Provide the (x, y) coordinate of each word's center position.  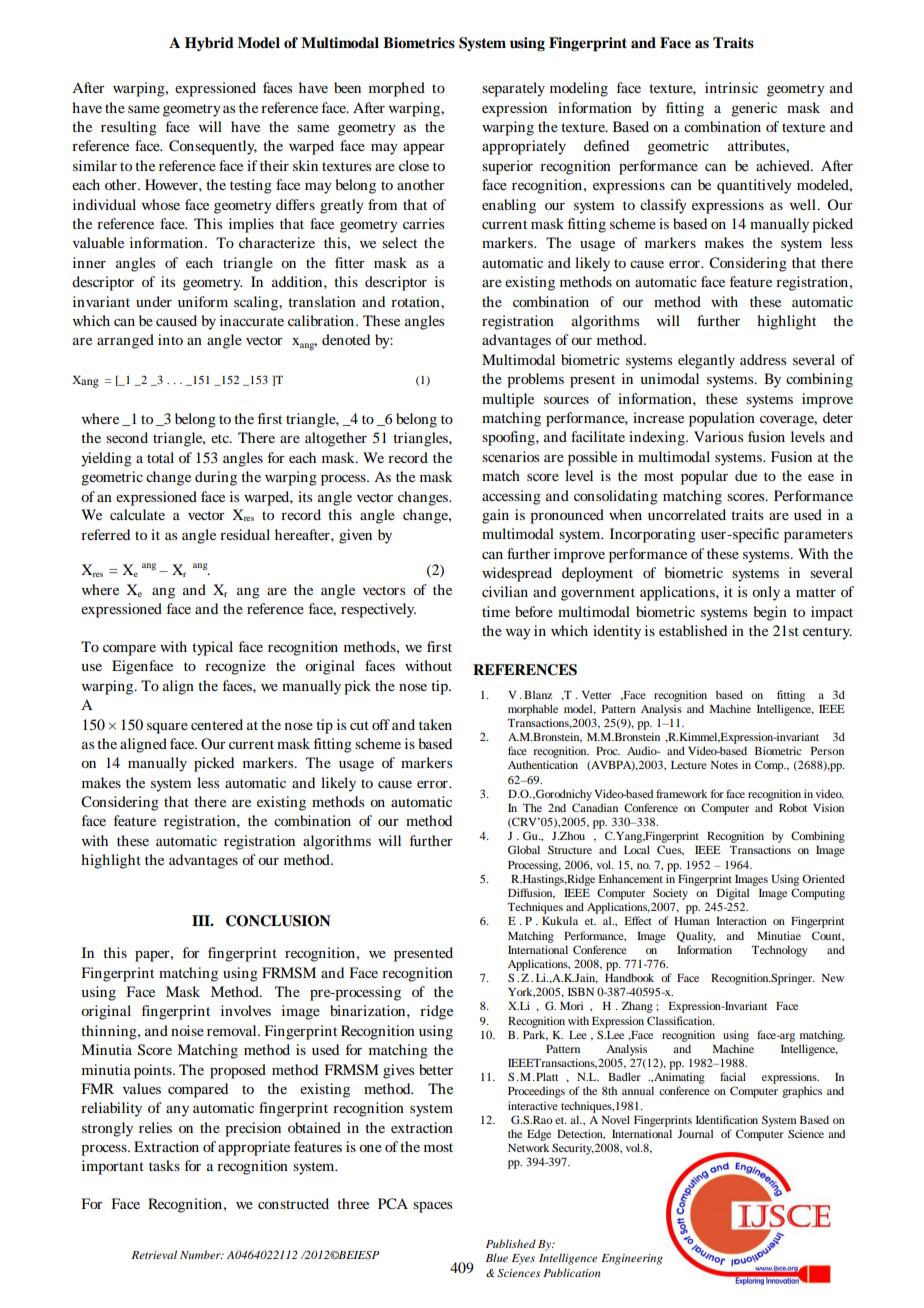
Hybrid (209, 44)
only (766, 593)
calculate (137, 514)
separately (513, 89)
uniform (203, 301)
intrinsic (731, 87)
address (763, 359)
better (436, 1069)
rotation (416, 301)
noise (187, 1030)
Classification (680, 1020)
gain (495, 516)
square (167, 728)
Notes (724, 765)
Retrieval (154, 1254)
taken (435, 724)
